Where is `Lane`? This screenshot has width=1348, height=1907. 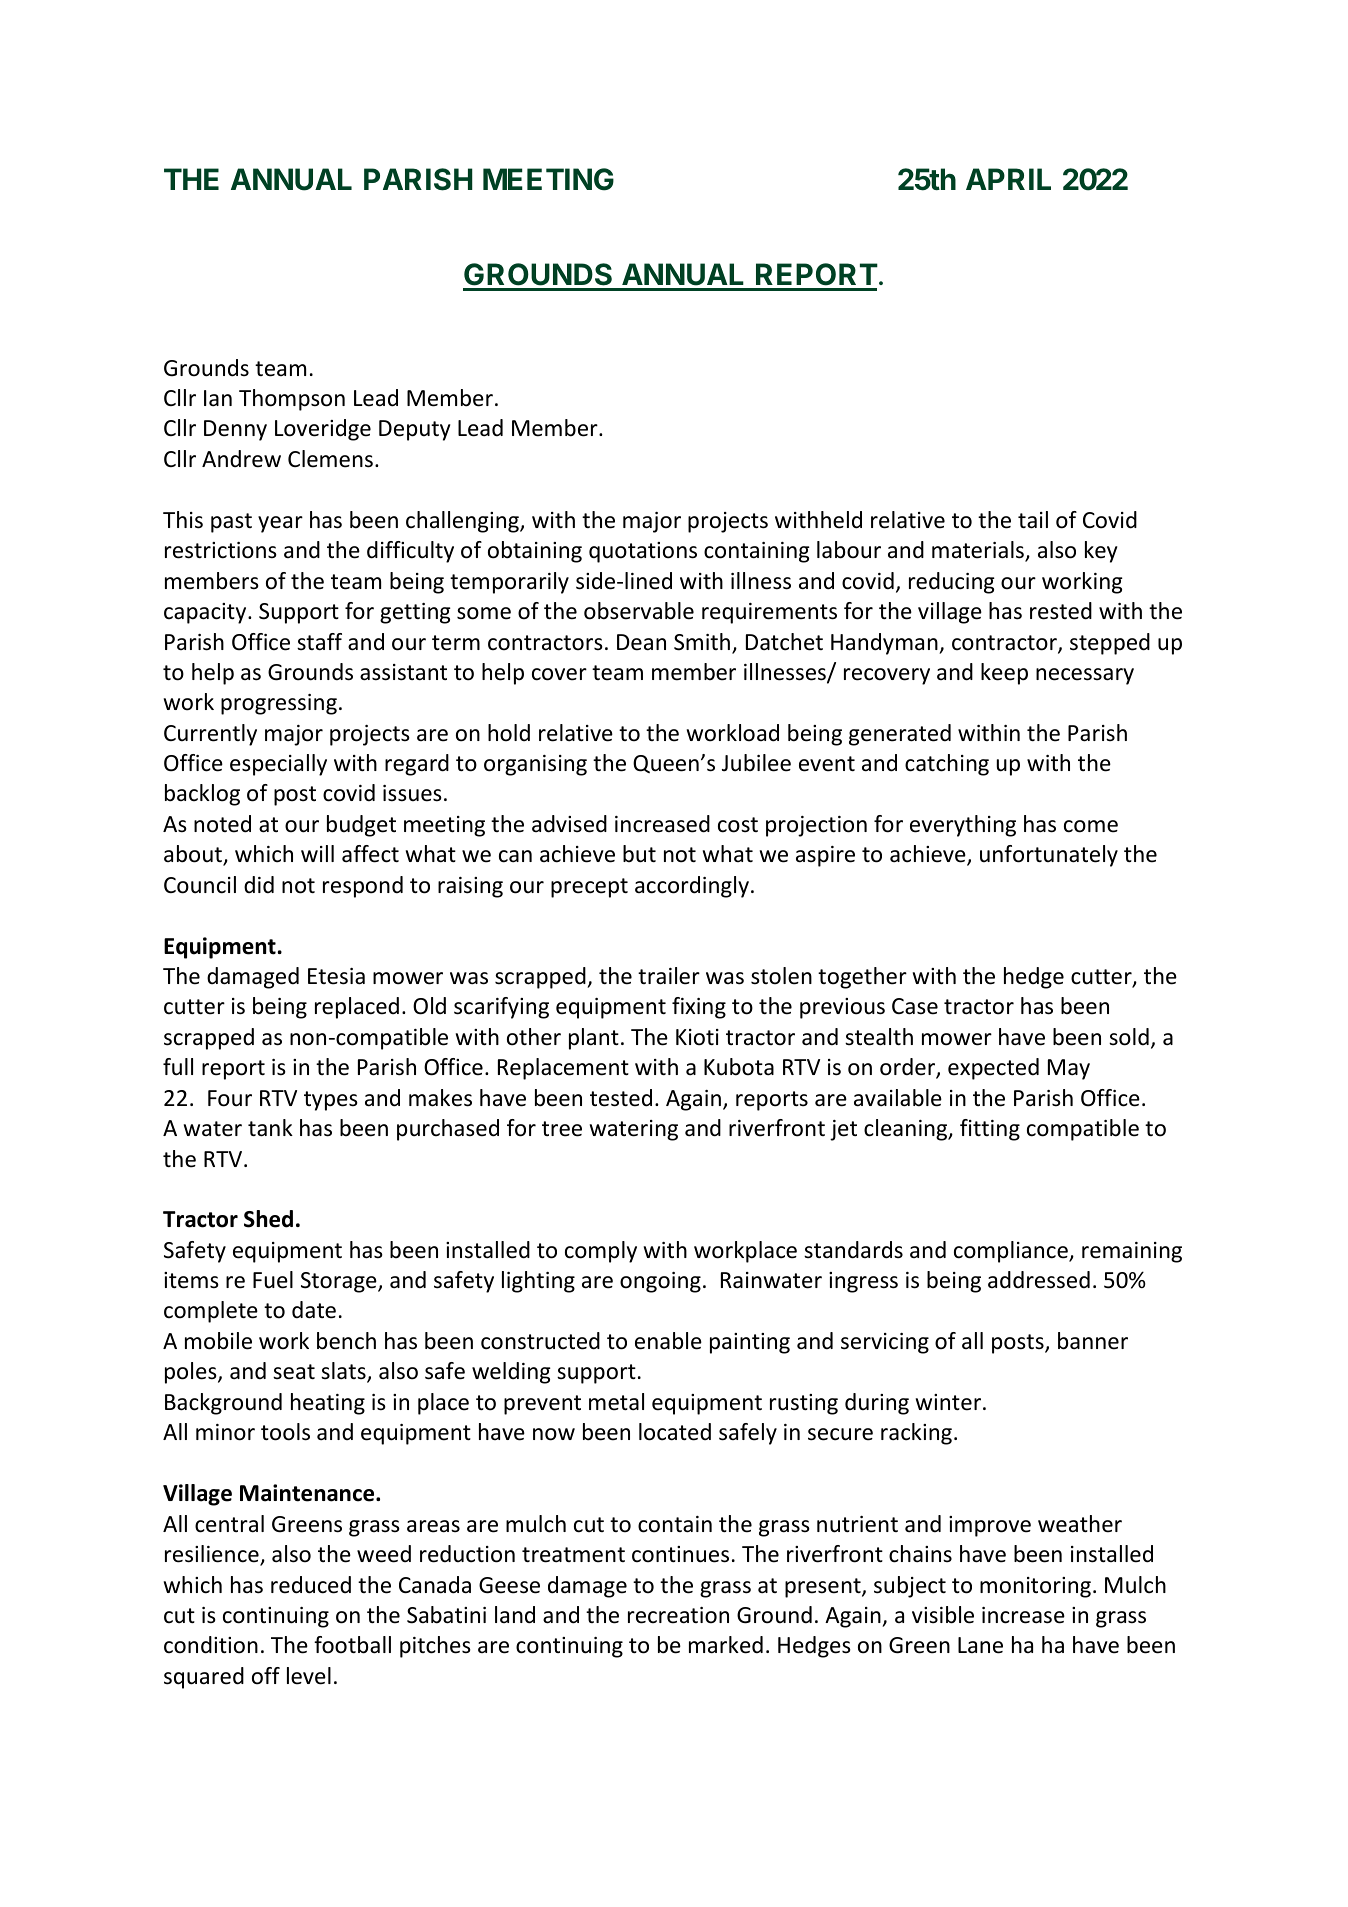
Lane is located at coordinates (980, 1645).
